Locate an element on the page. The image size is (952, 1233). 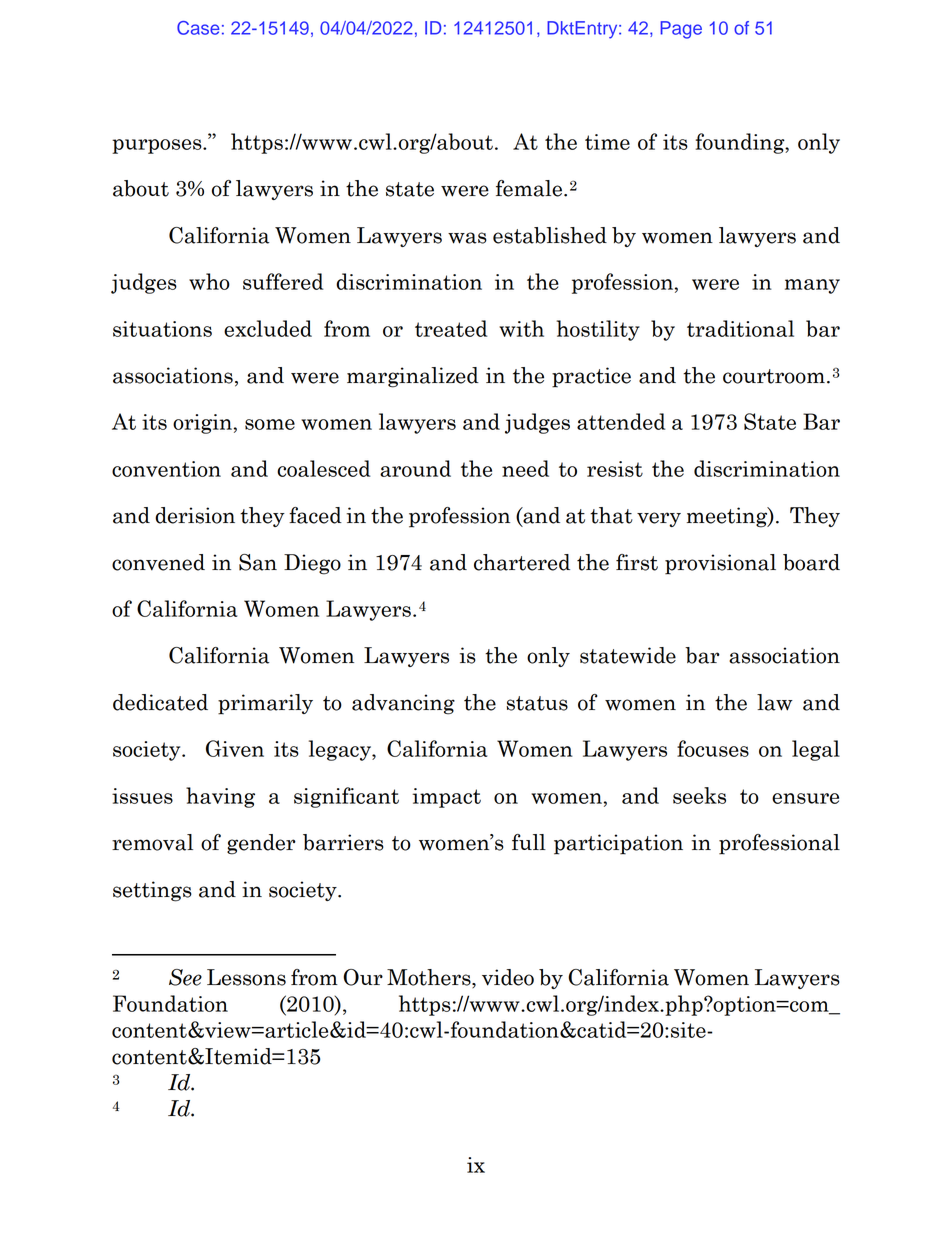
derision is located at coordinates (195, 515).
